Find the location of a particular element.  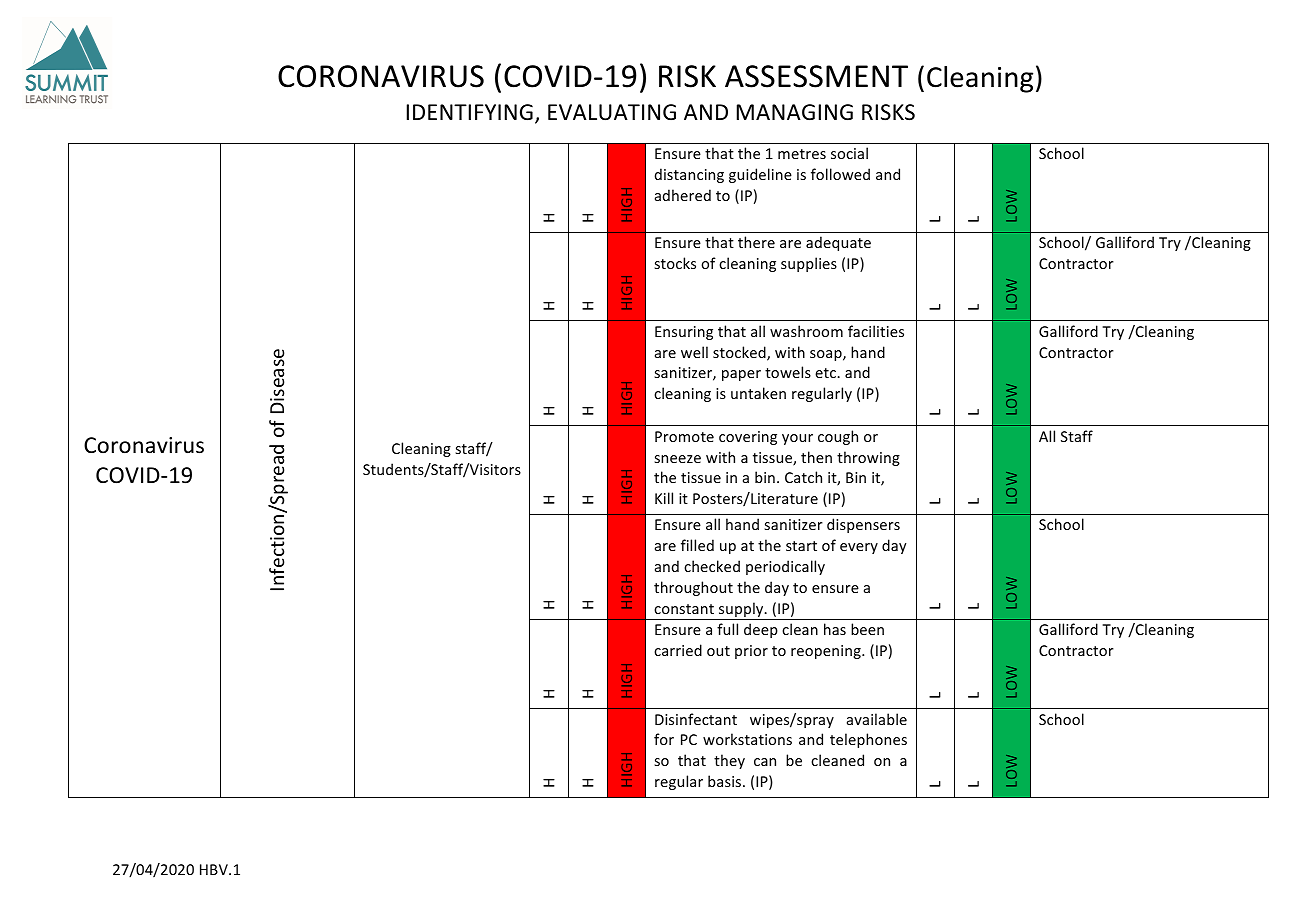

IDENTIFYING is located at coordinates (470, 112).
